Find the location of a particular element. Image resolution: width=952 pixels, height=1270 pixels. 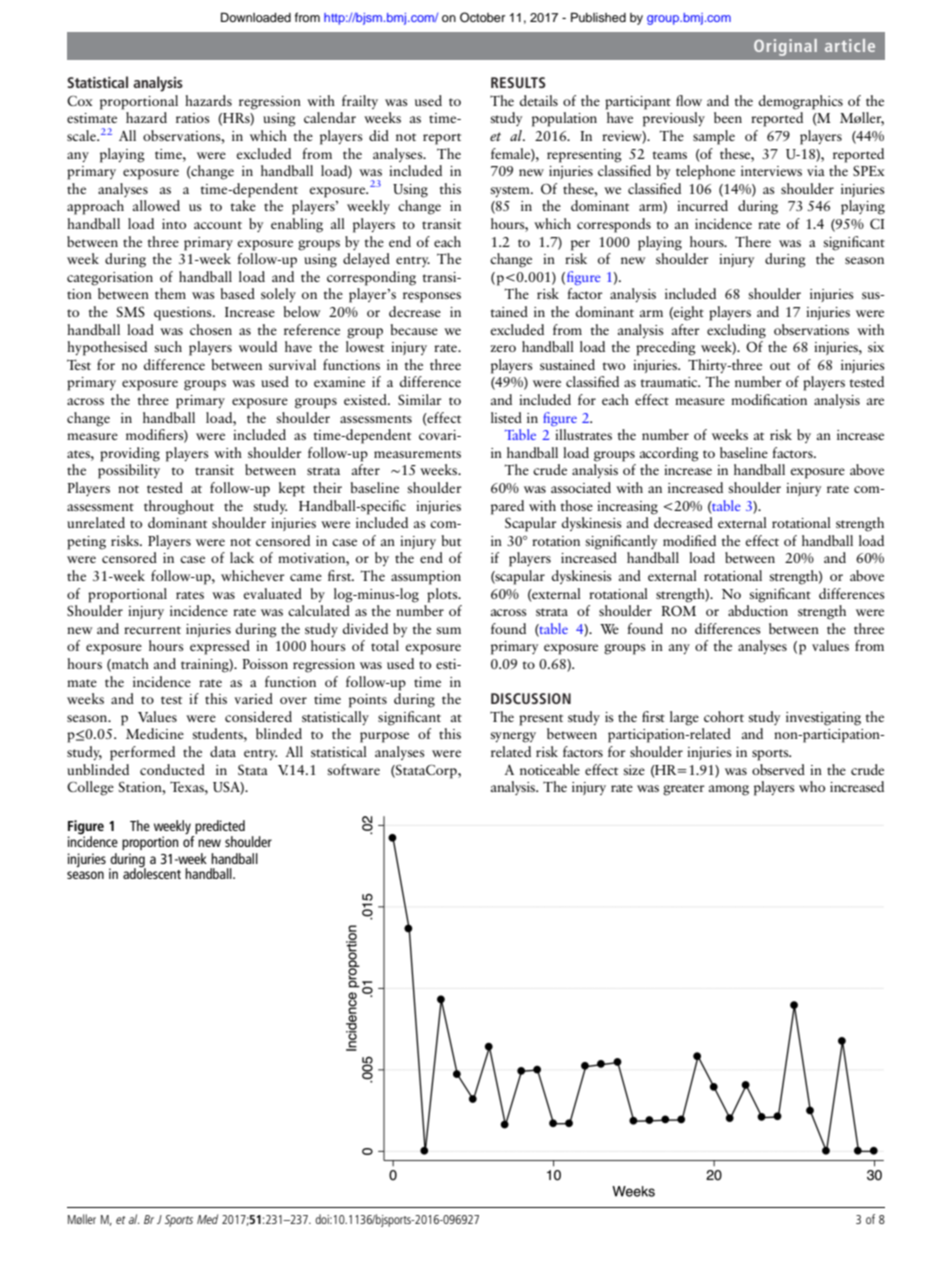

recurrent is located at coordinates (152, 630).
